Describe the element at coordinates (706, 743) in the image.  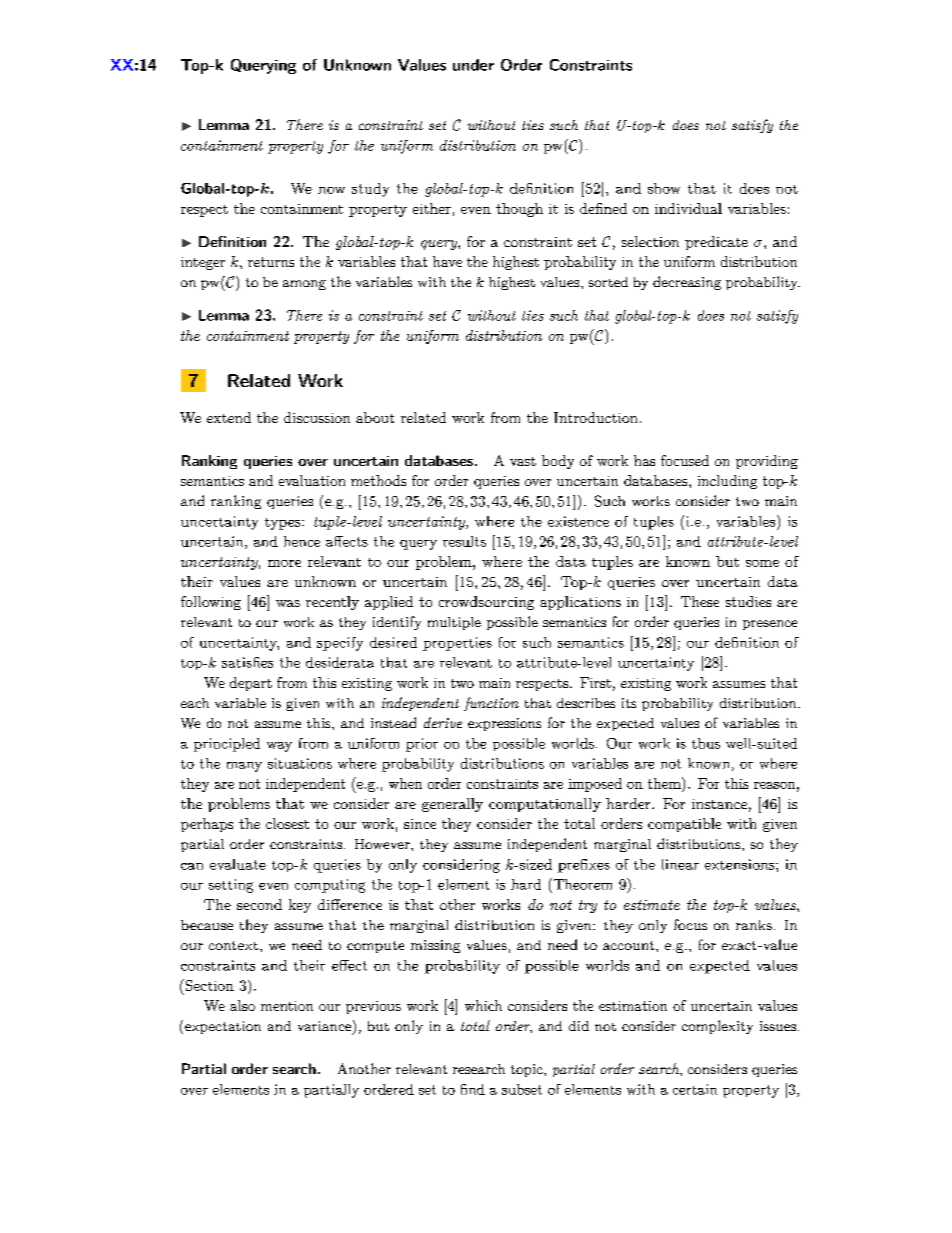
I see `thus` at that location.
